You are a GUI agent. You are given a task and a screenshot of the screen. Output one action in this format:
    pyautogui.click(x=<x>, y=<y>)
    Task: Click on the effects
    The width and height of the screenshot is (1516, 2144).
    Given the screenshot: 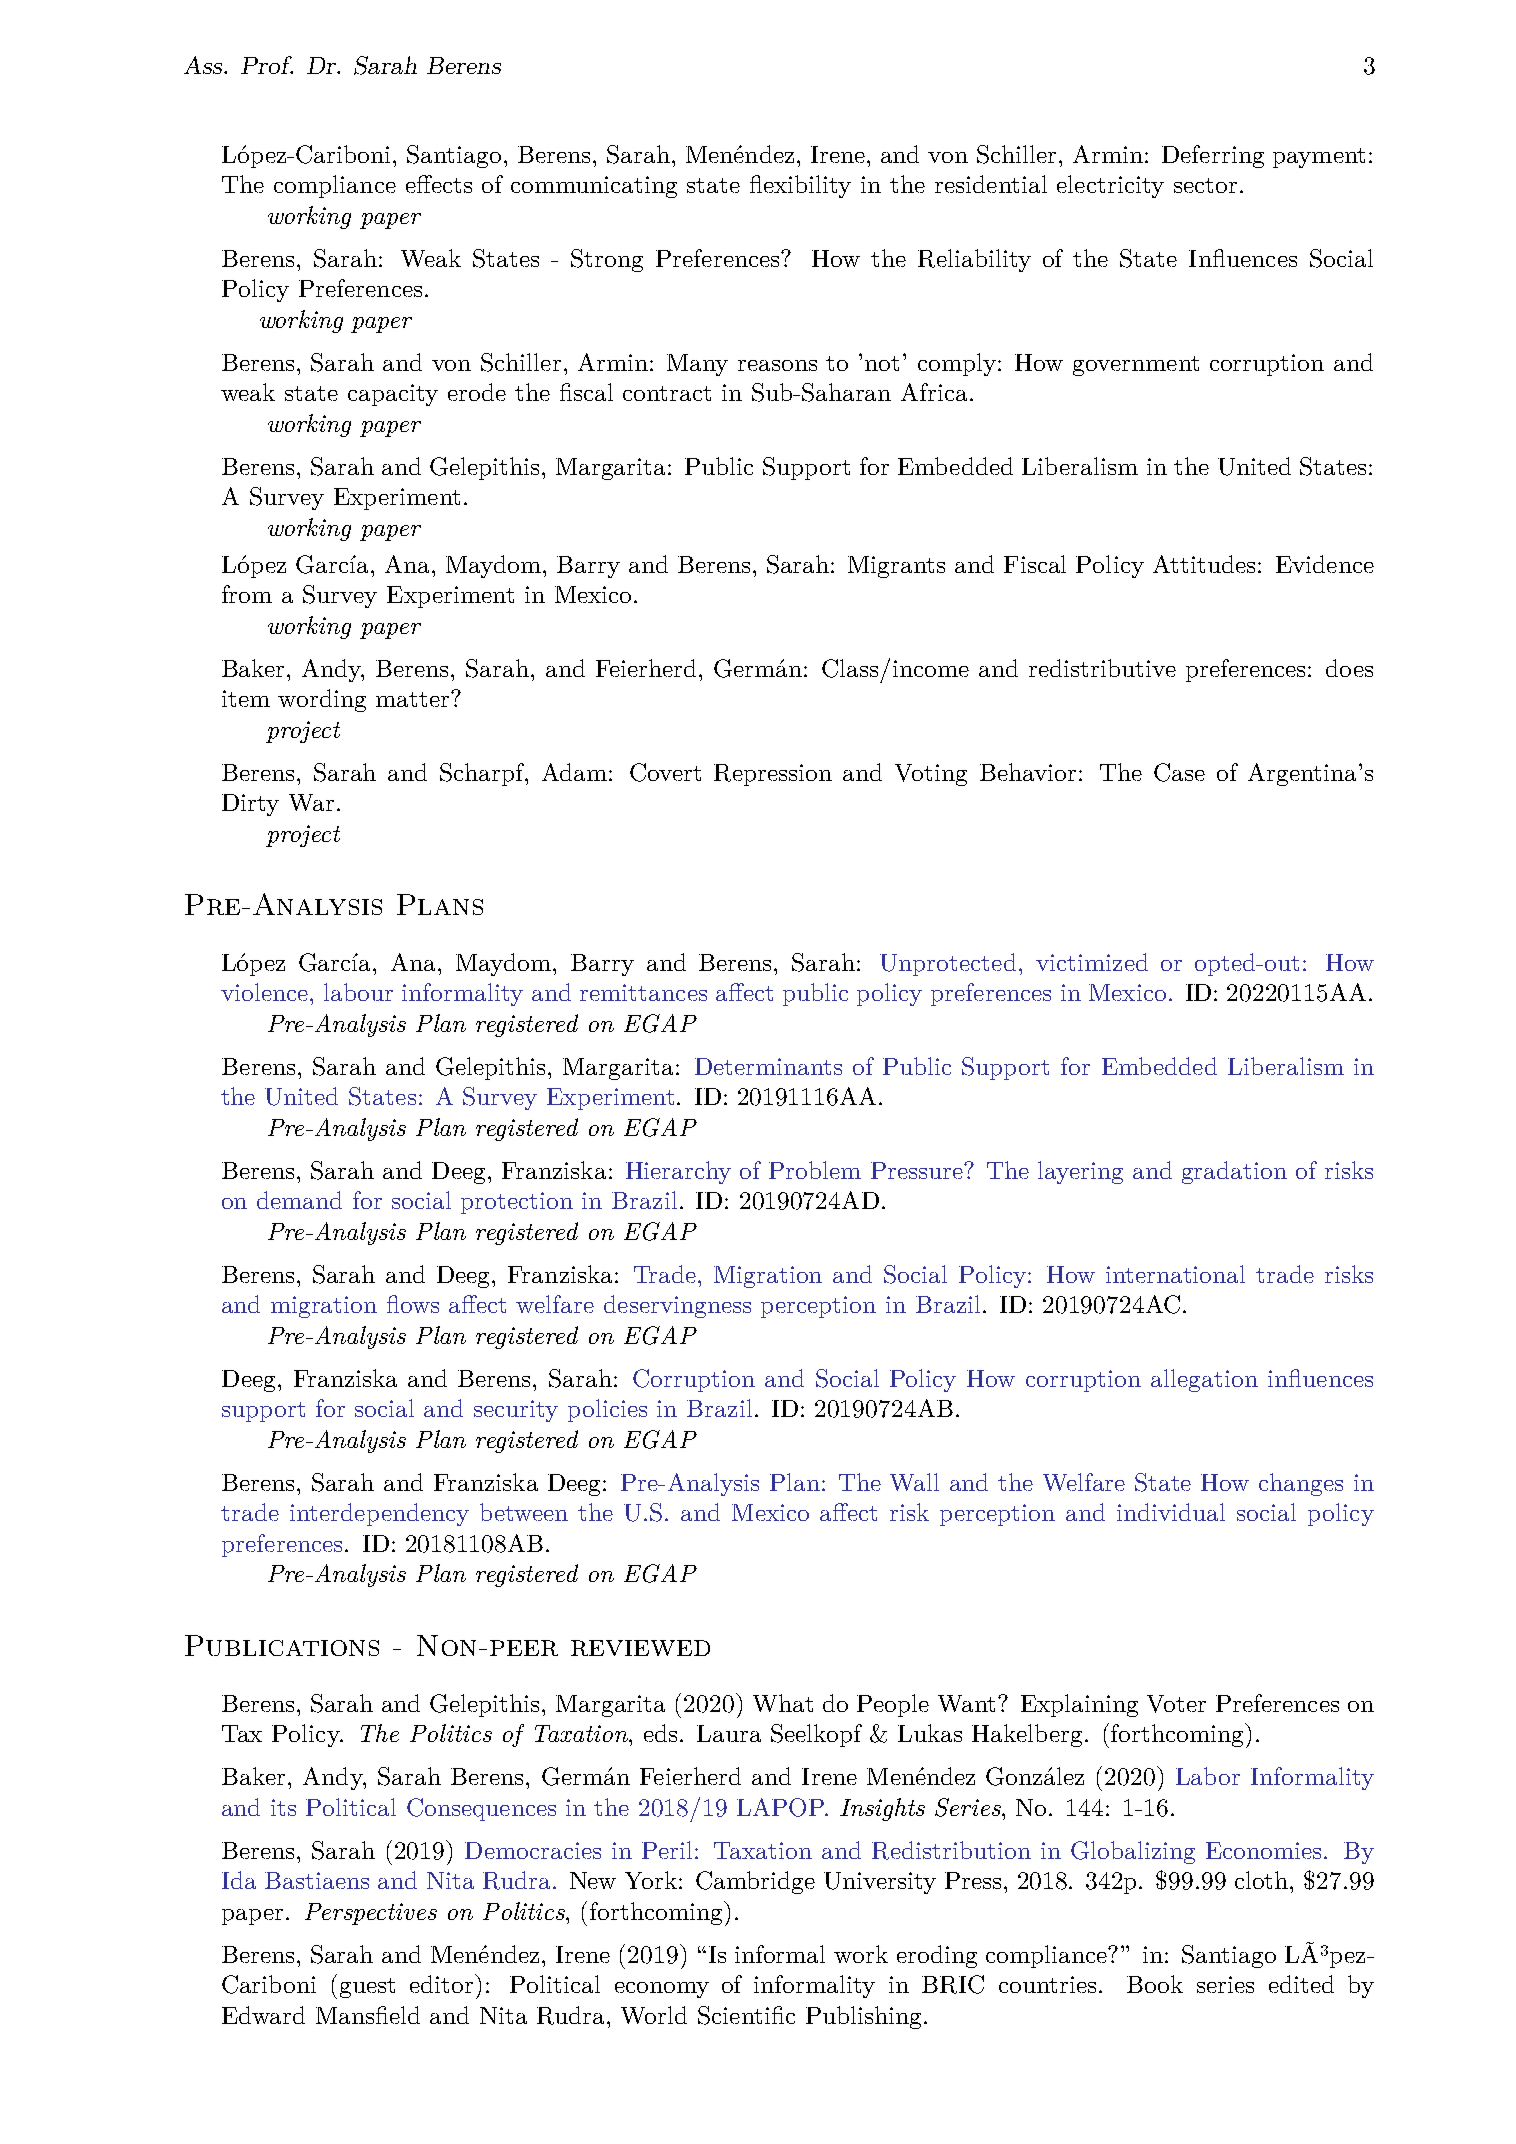 What is the action you would take?
    pyautogui.click(x=439, y=184)
